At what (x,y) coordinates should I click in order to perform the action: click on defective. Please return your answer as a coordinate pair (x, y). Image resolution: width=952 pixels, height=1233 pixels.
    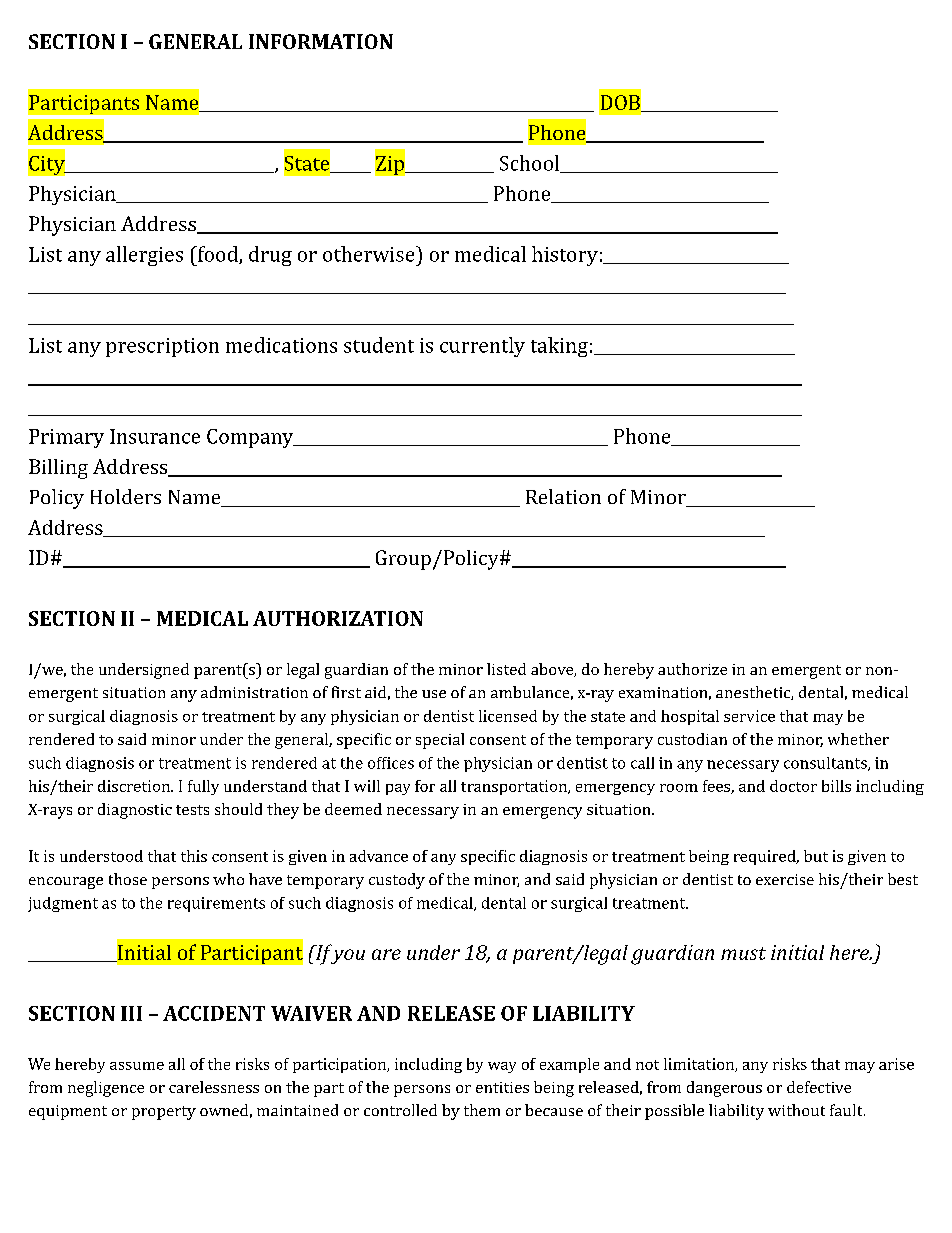
    Looking at the image, I should click on (819, 1087).
